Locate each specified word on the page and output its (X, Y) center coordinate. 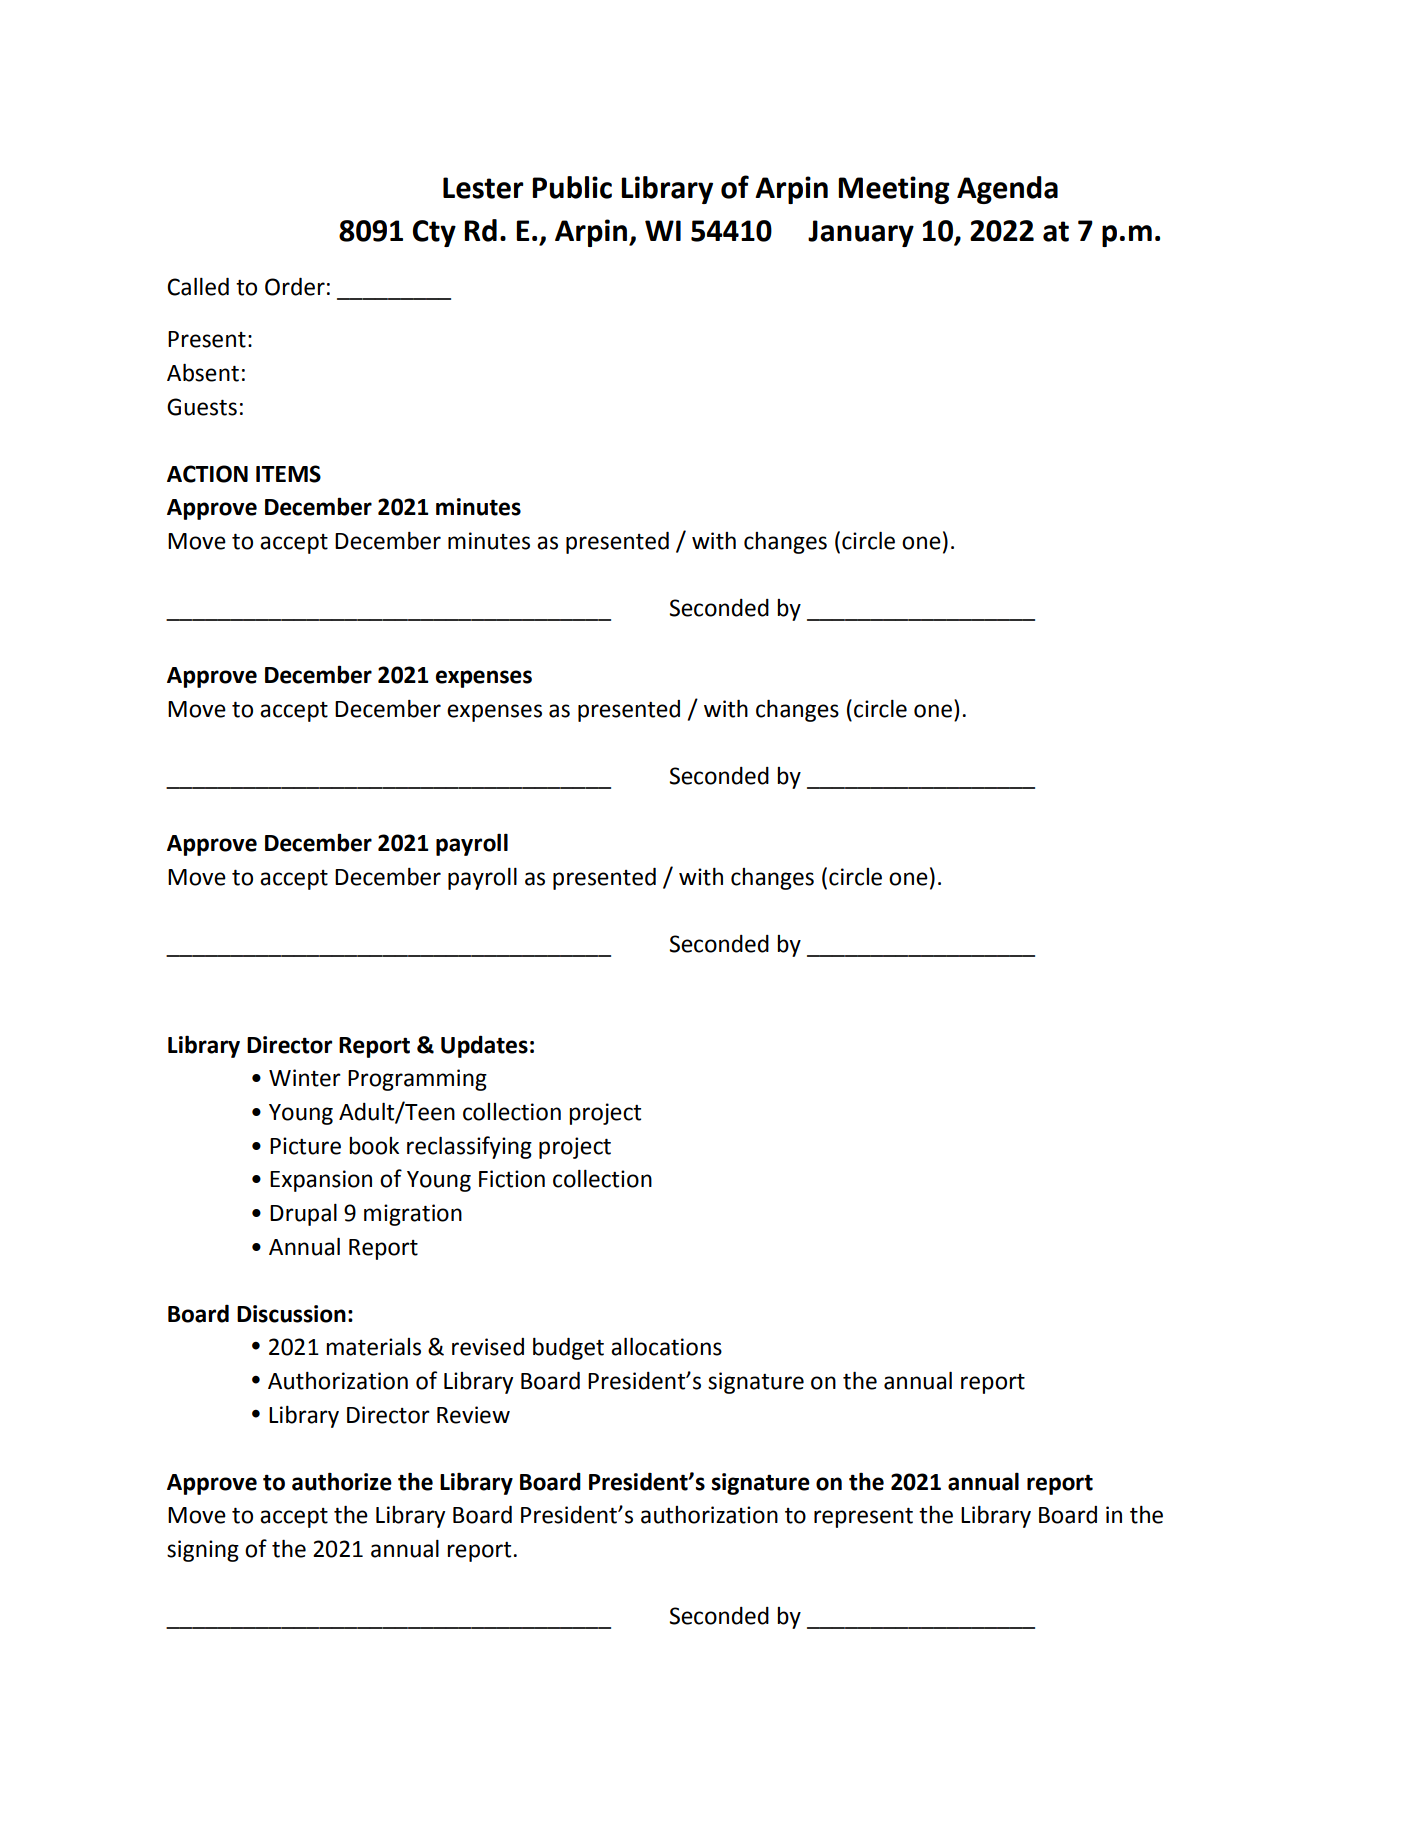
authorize (342, 1481)
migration (413, 1215)
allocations (666, 1347)
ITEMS (288, 474)
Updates (484, 1046)
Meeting (894, 190)
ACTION (207, 474)
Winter (305, 1078)
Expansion (321, 1181)
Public (572, 187)
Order (295, 287)
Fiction (512, 1179)
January (861, 233)
